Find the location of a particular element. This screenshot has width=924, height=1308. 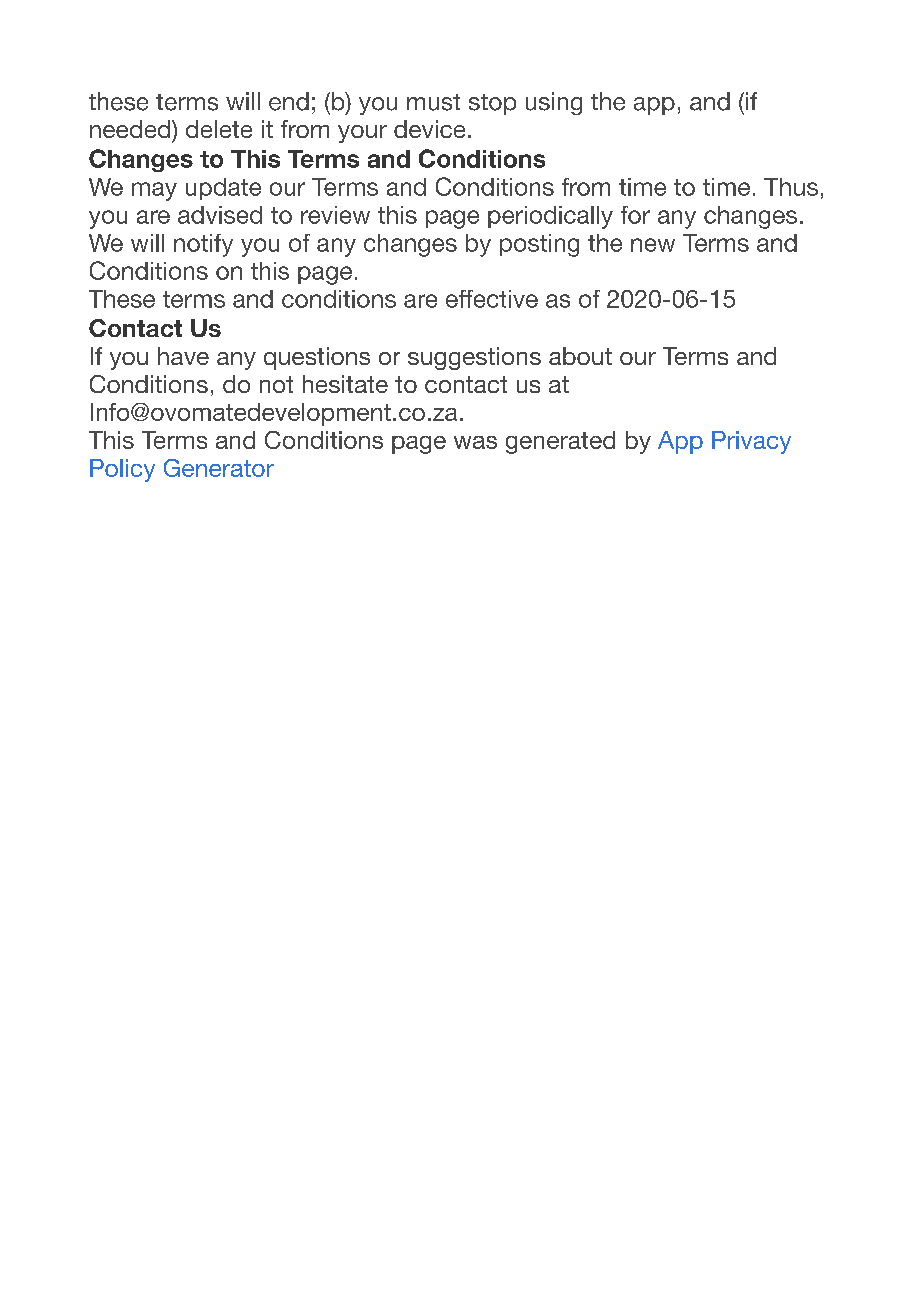

about is located at coordinates (580, 356).
